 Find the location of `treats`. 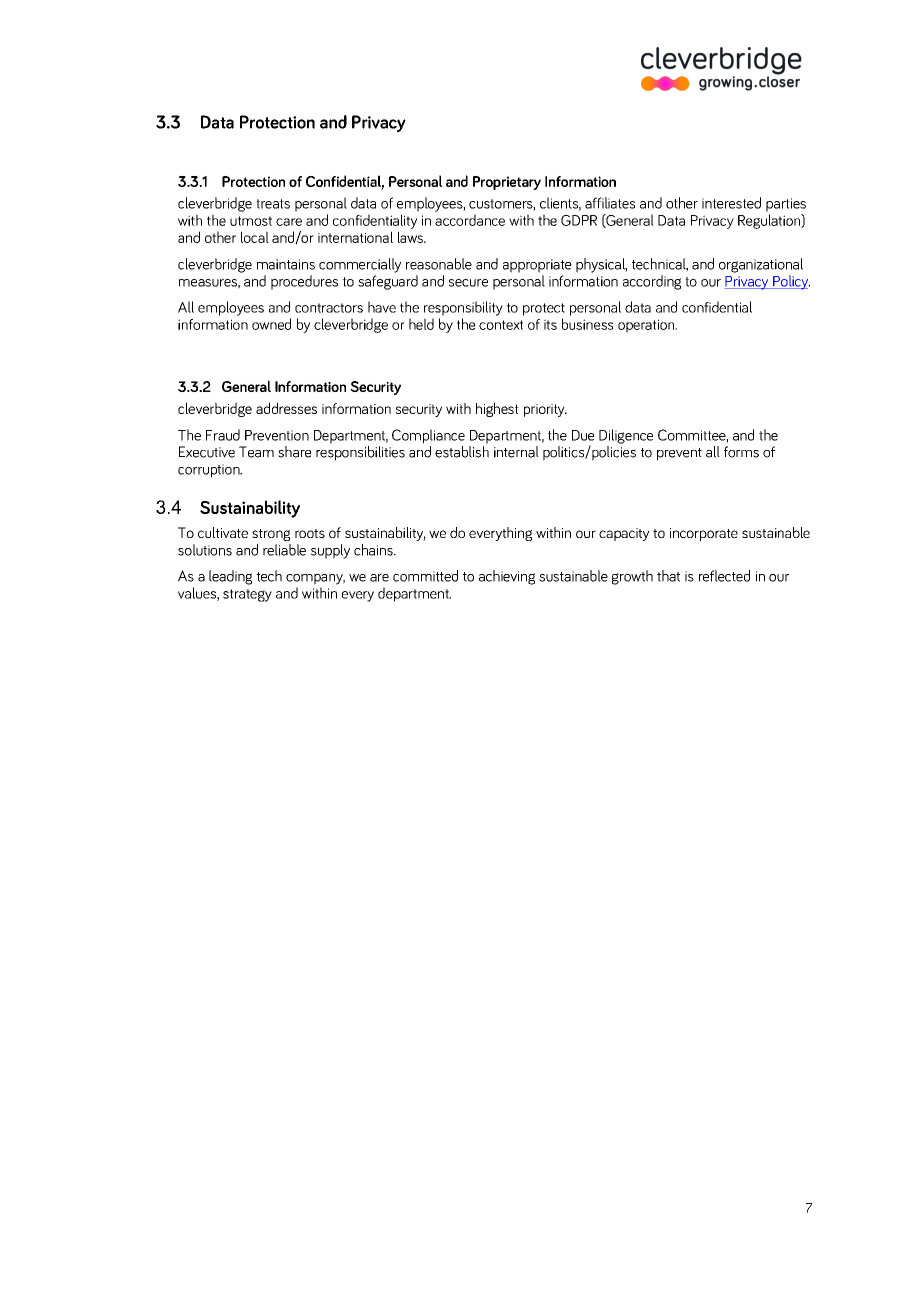

treats is located at coordinates (273, 204).
